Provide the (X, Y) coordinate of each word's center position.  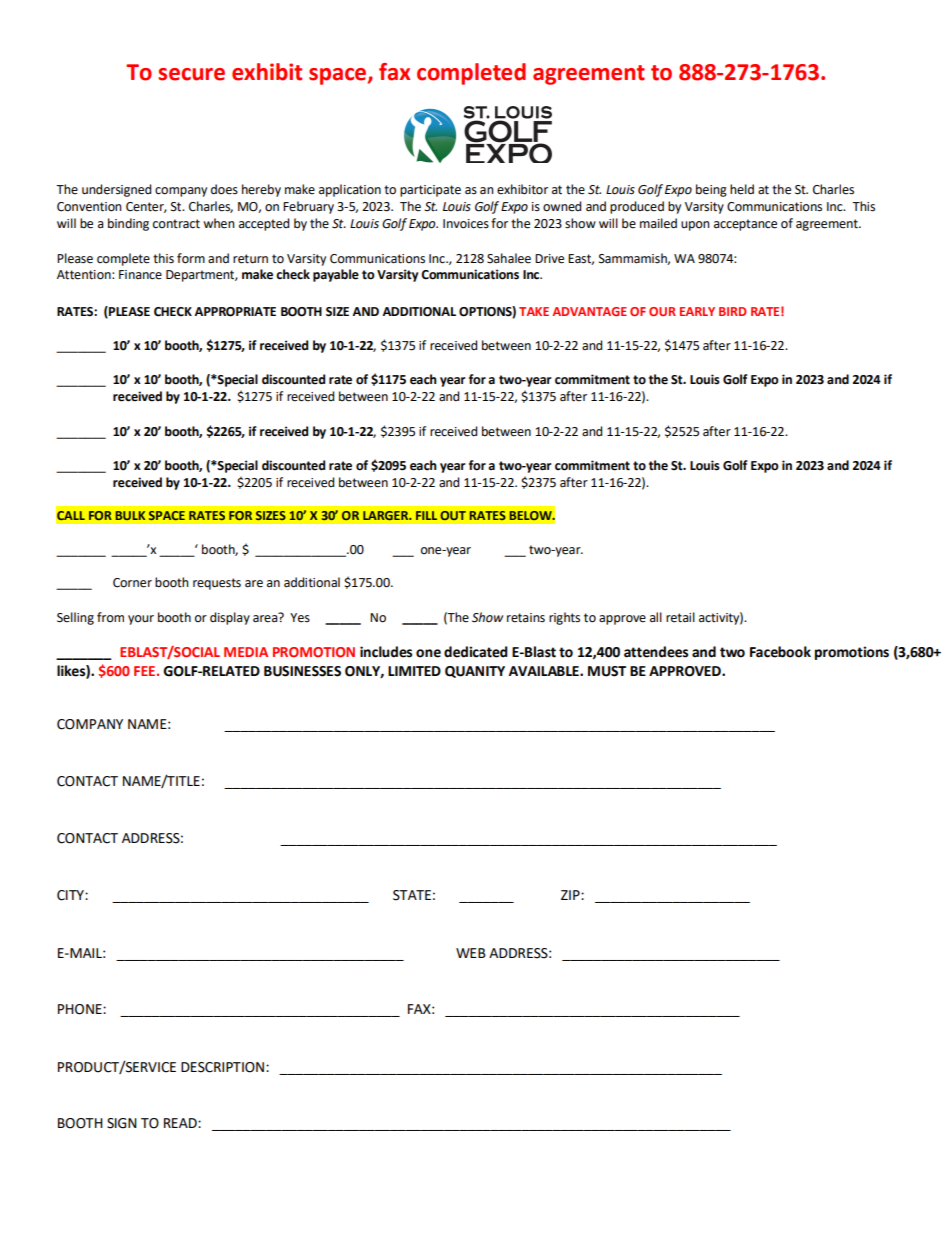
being (711, 190)
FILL (426, 515)
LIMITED (414, 671)
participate (430, 191)
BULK (130, 515)
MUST (607, 671)
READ (181, 1123)
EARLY (697, 311)
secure (191, 74)
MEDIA (246, 652)
